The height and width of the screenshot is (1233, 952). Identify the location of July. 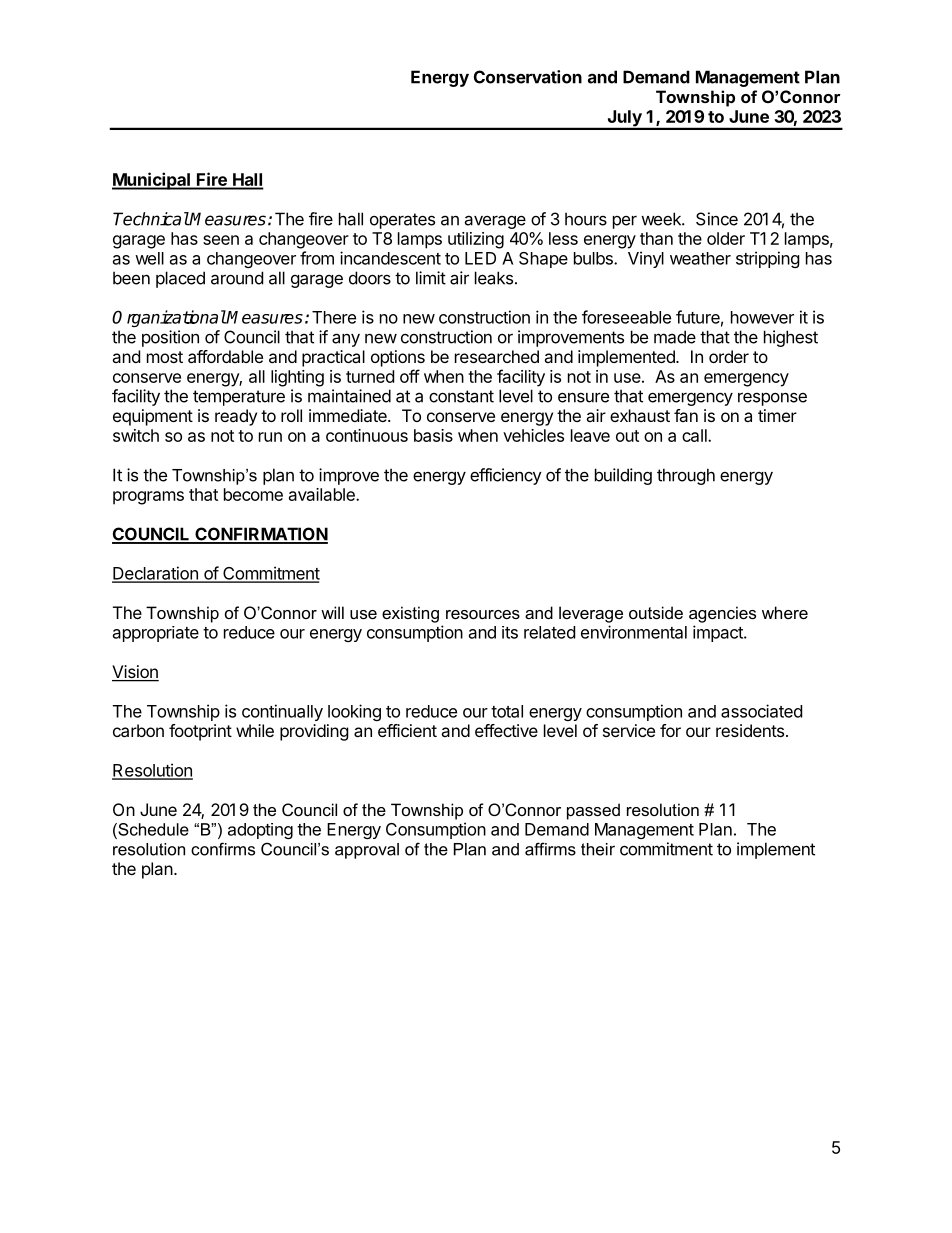
(624, 119).
